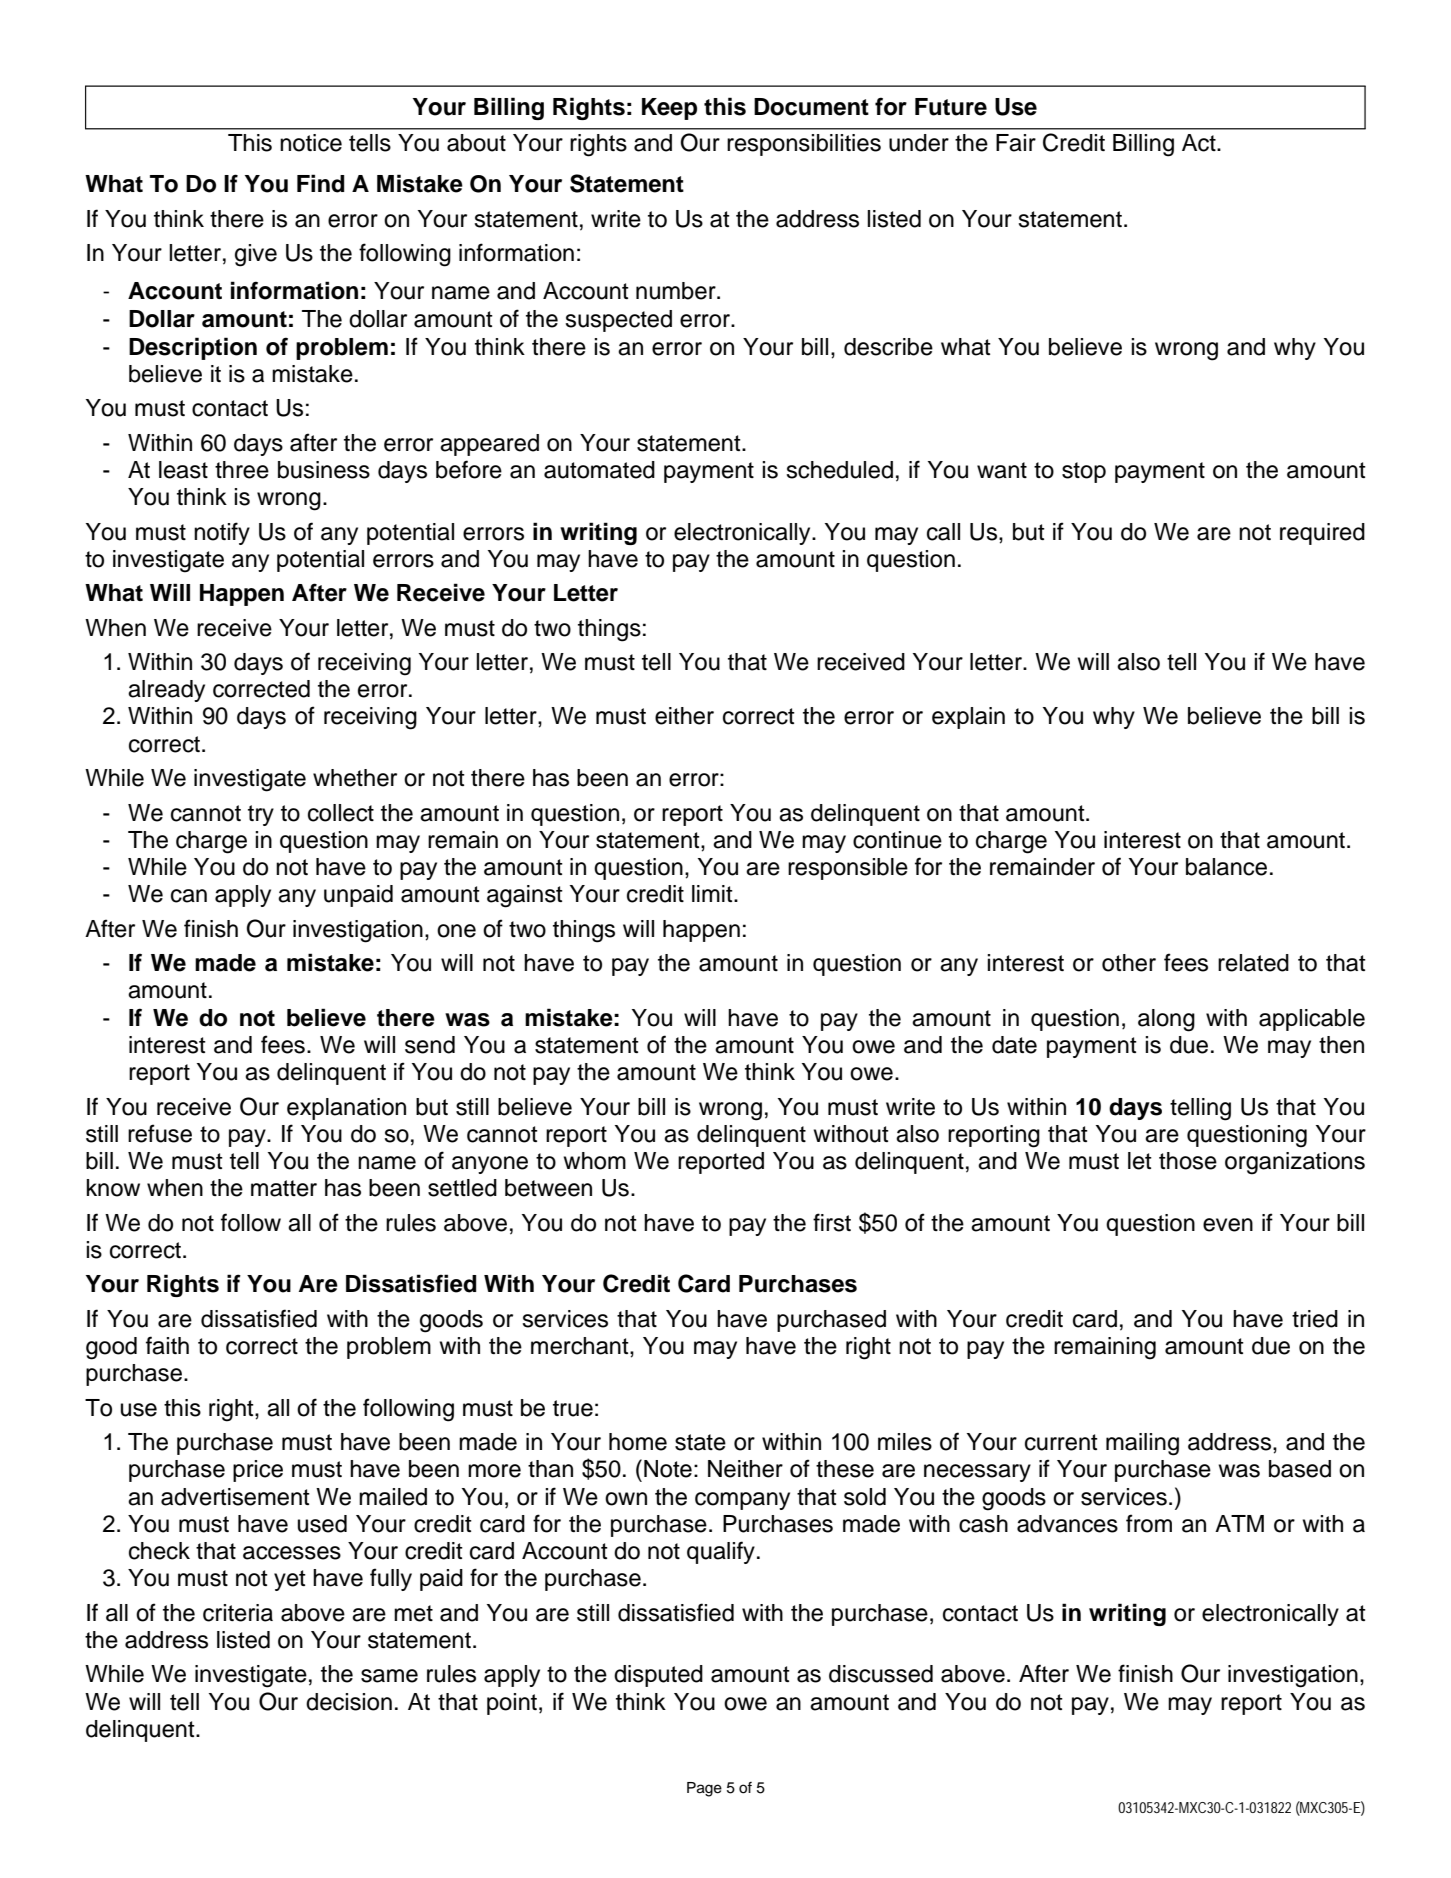 This screenshot has height=1878, width=1451. Describe the element at coordinates (284, 1188) in the screenshot. I see `matter` at that location.
